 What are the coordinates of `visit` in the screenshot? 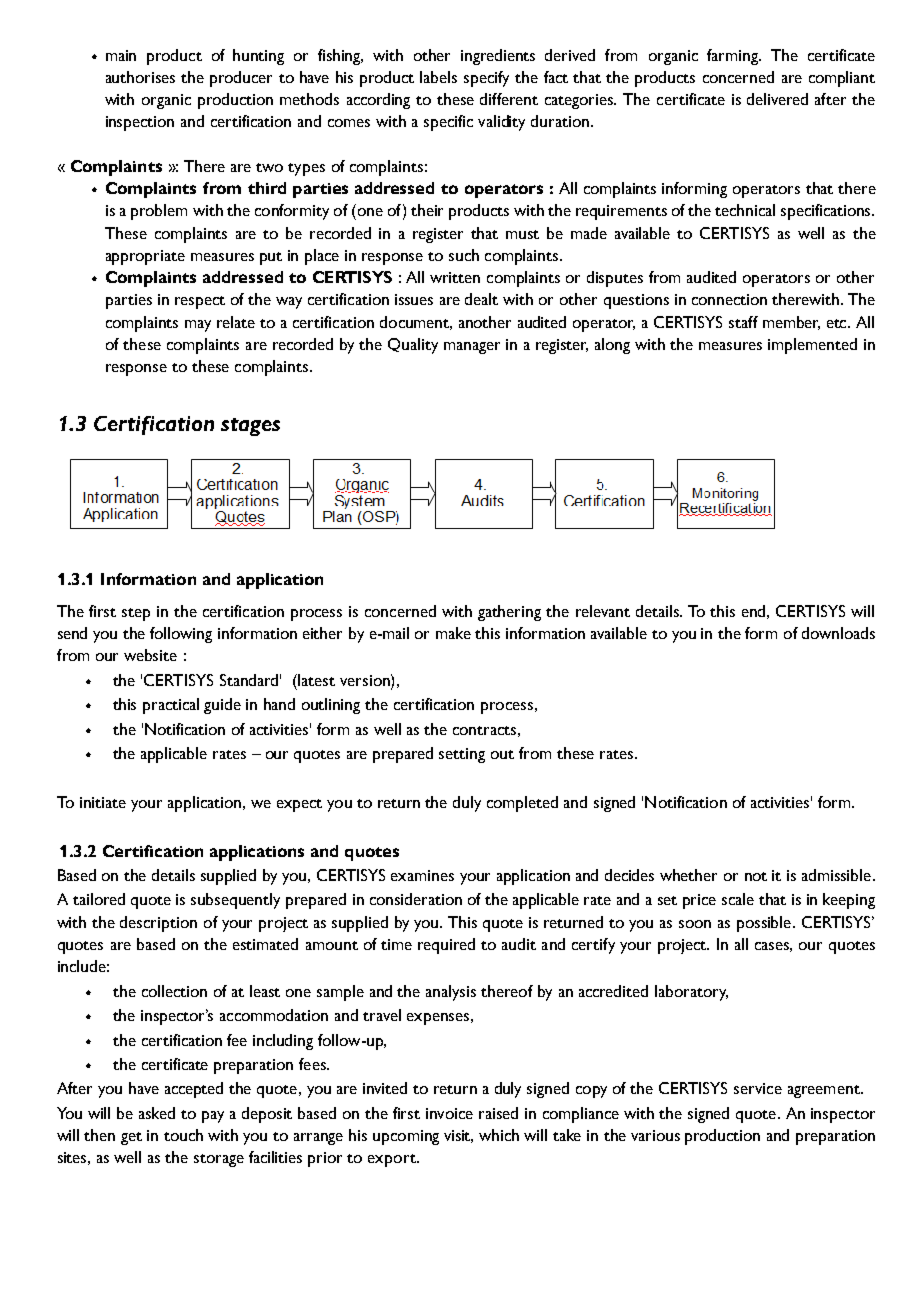 It's located at (458, 1136).
